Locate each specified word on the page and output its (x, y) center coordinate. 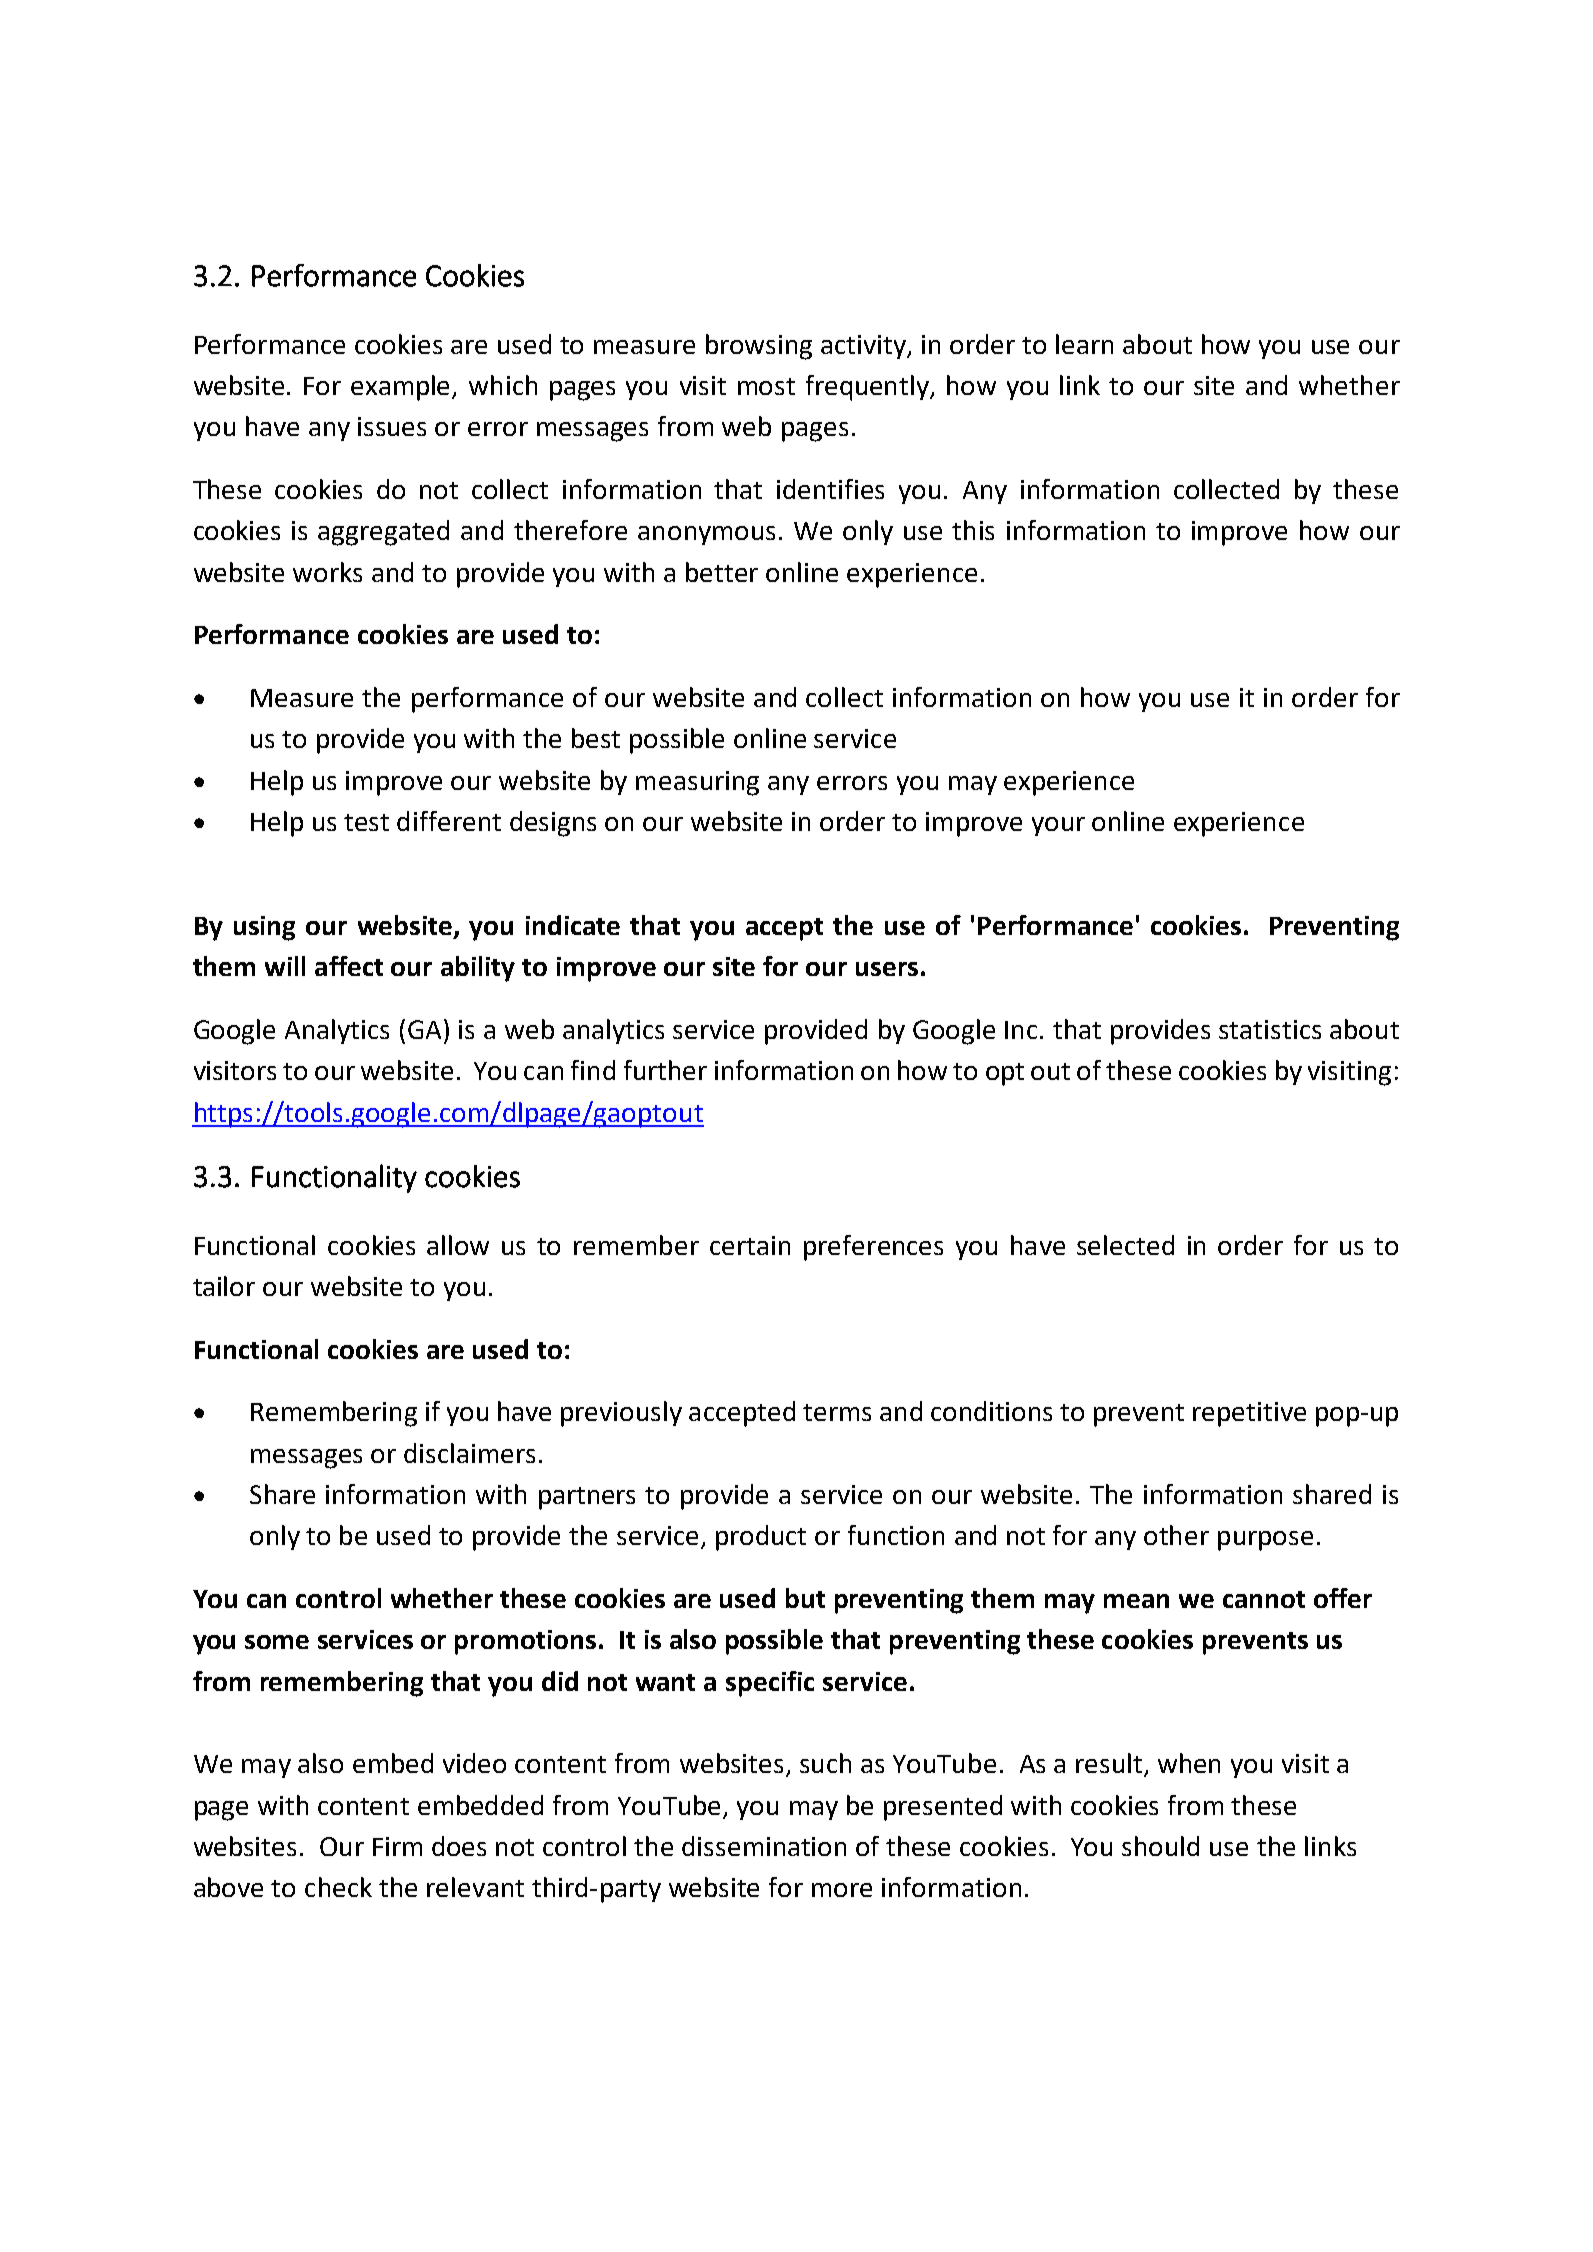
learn (1084, 344)
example (402, 388)
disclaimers (469, 1453)
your (1058, 826)
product (761, 1538)
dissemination (764, 1846)
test (366, 822)
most (766, 386)
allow (458, 1245)
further (665, 1070)
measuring (697, 783)
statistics (1270, 1029)
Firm (397, 1846)
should (1160, 1846)
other (1176, 1535)
